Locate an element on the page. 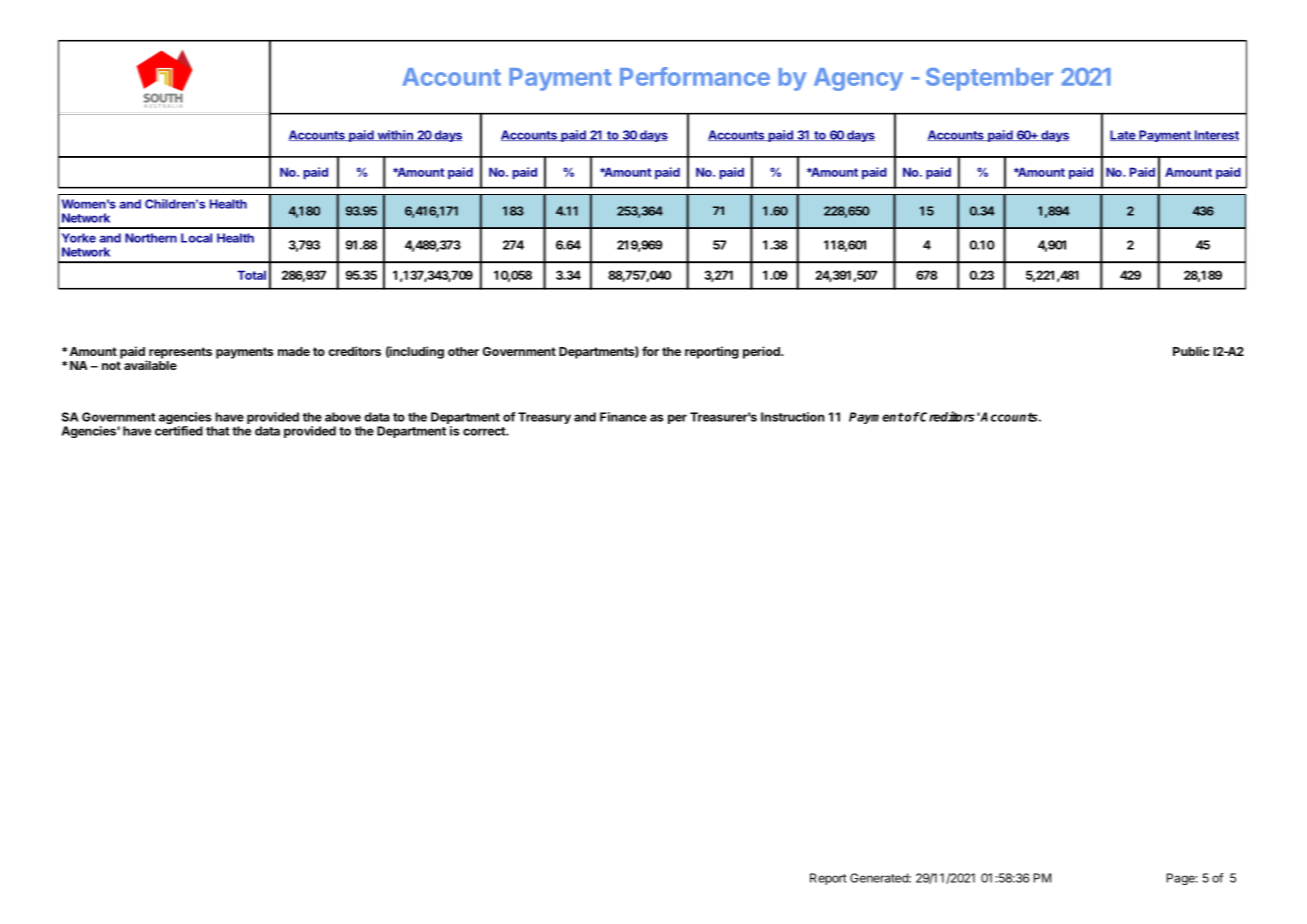  Late is located at coordinates (1123, 135).
